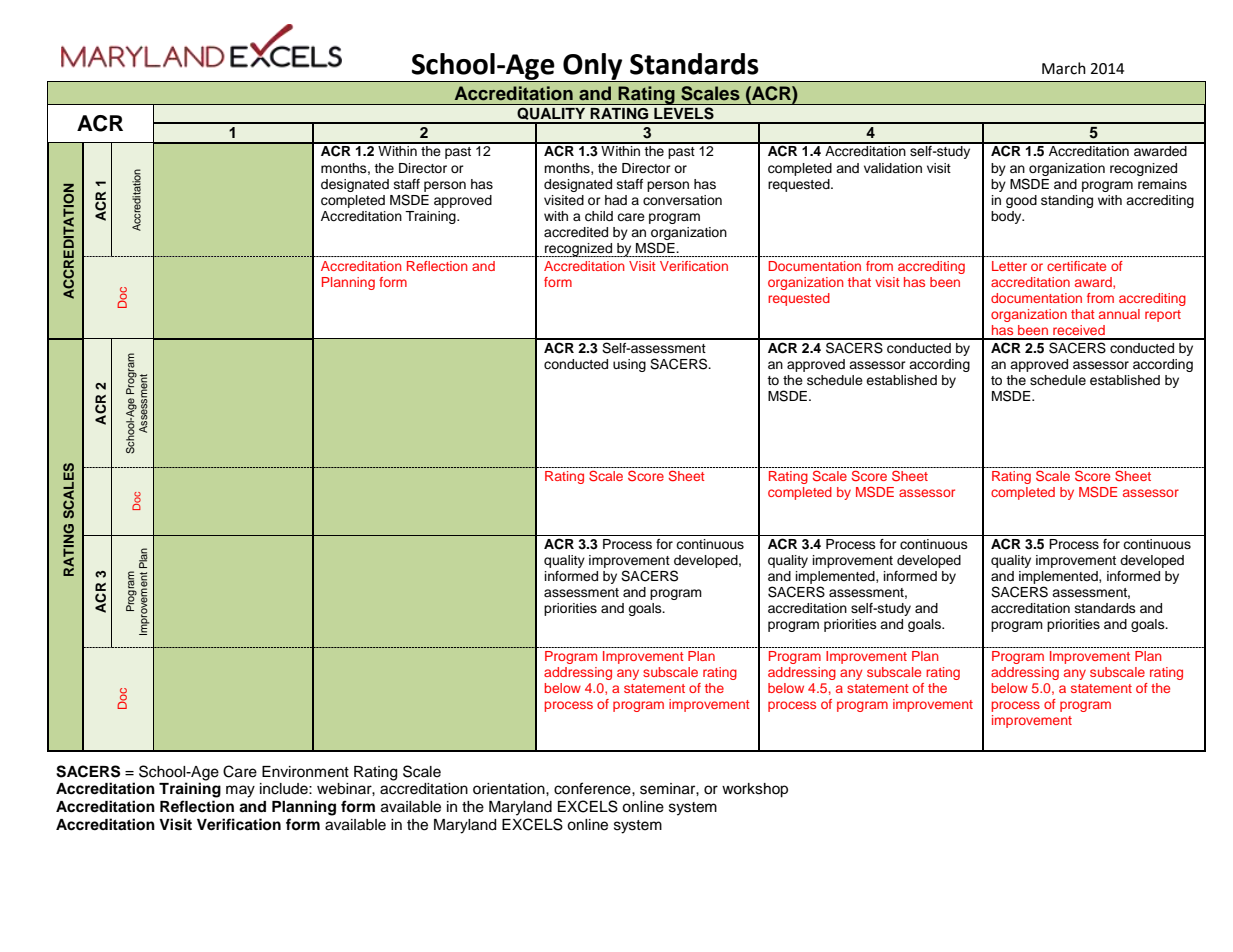  What do you see at coordinates (1064, 68) in the screenshot?
I see `March` at bounding box center [1064, 68].
